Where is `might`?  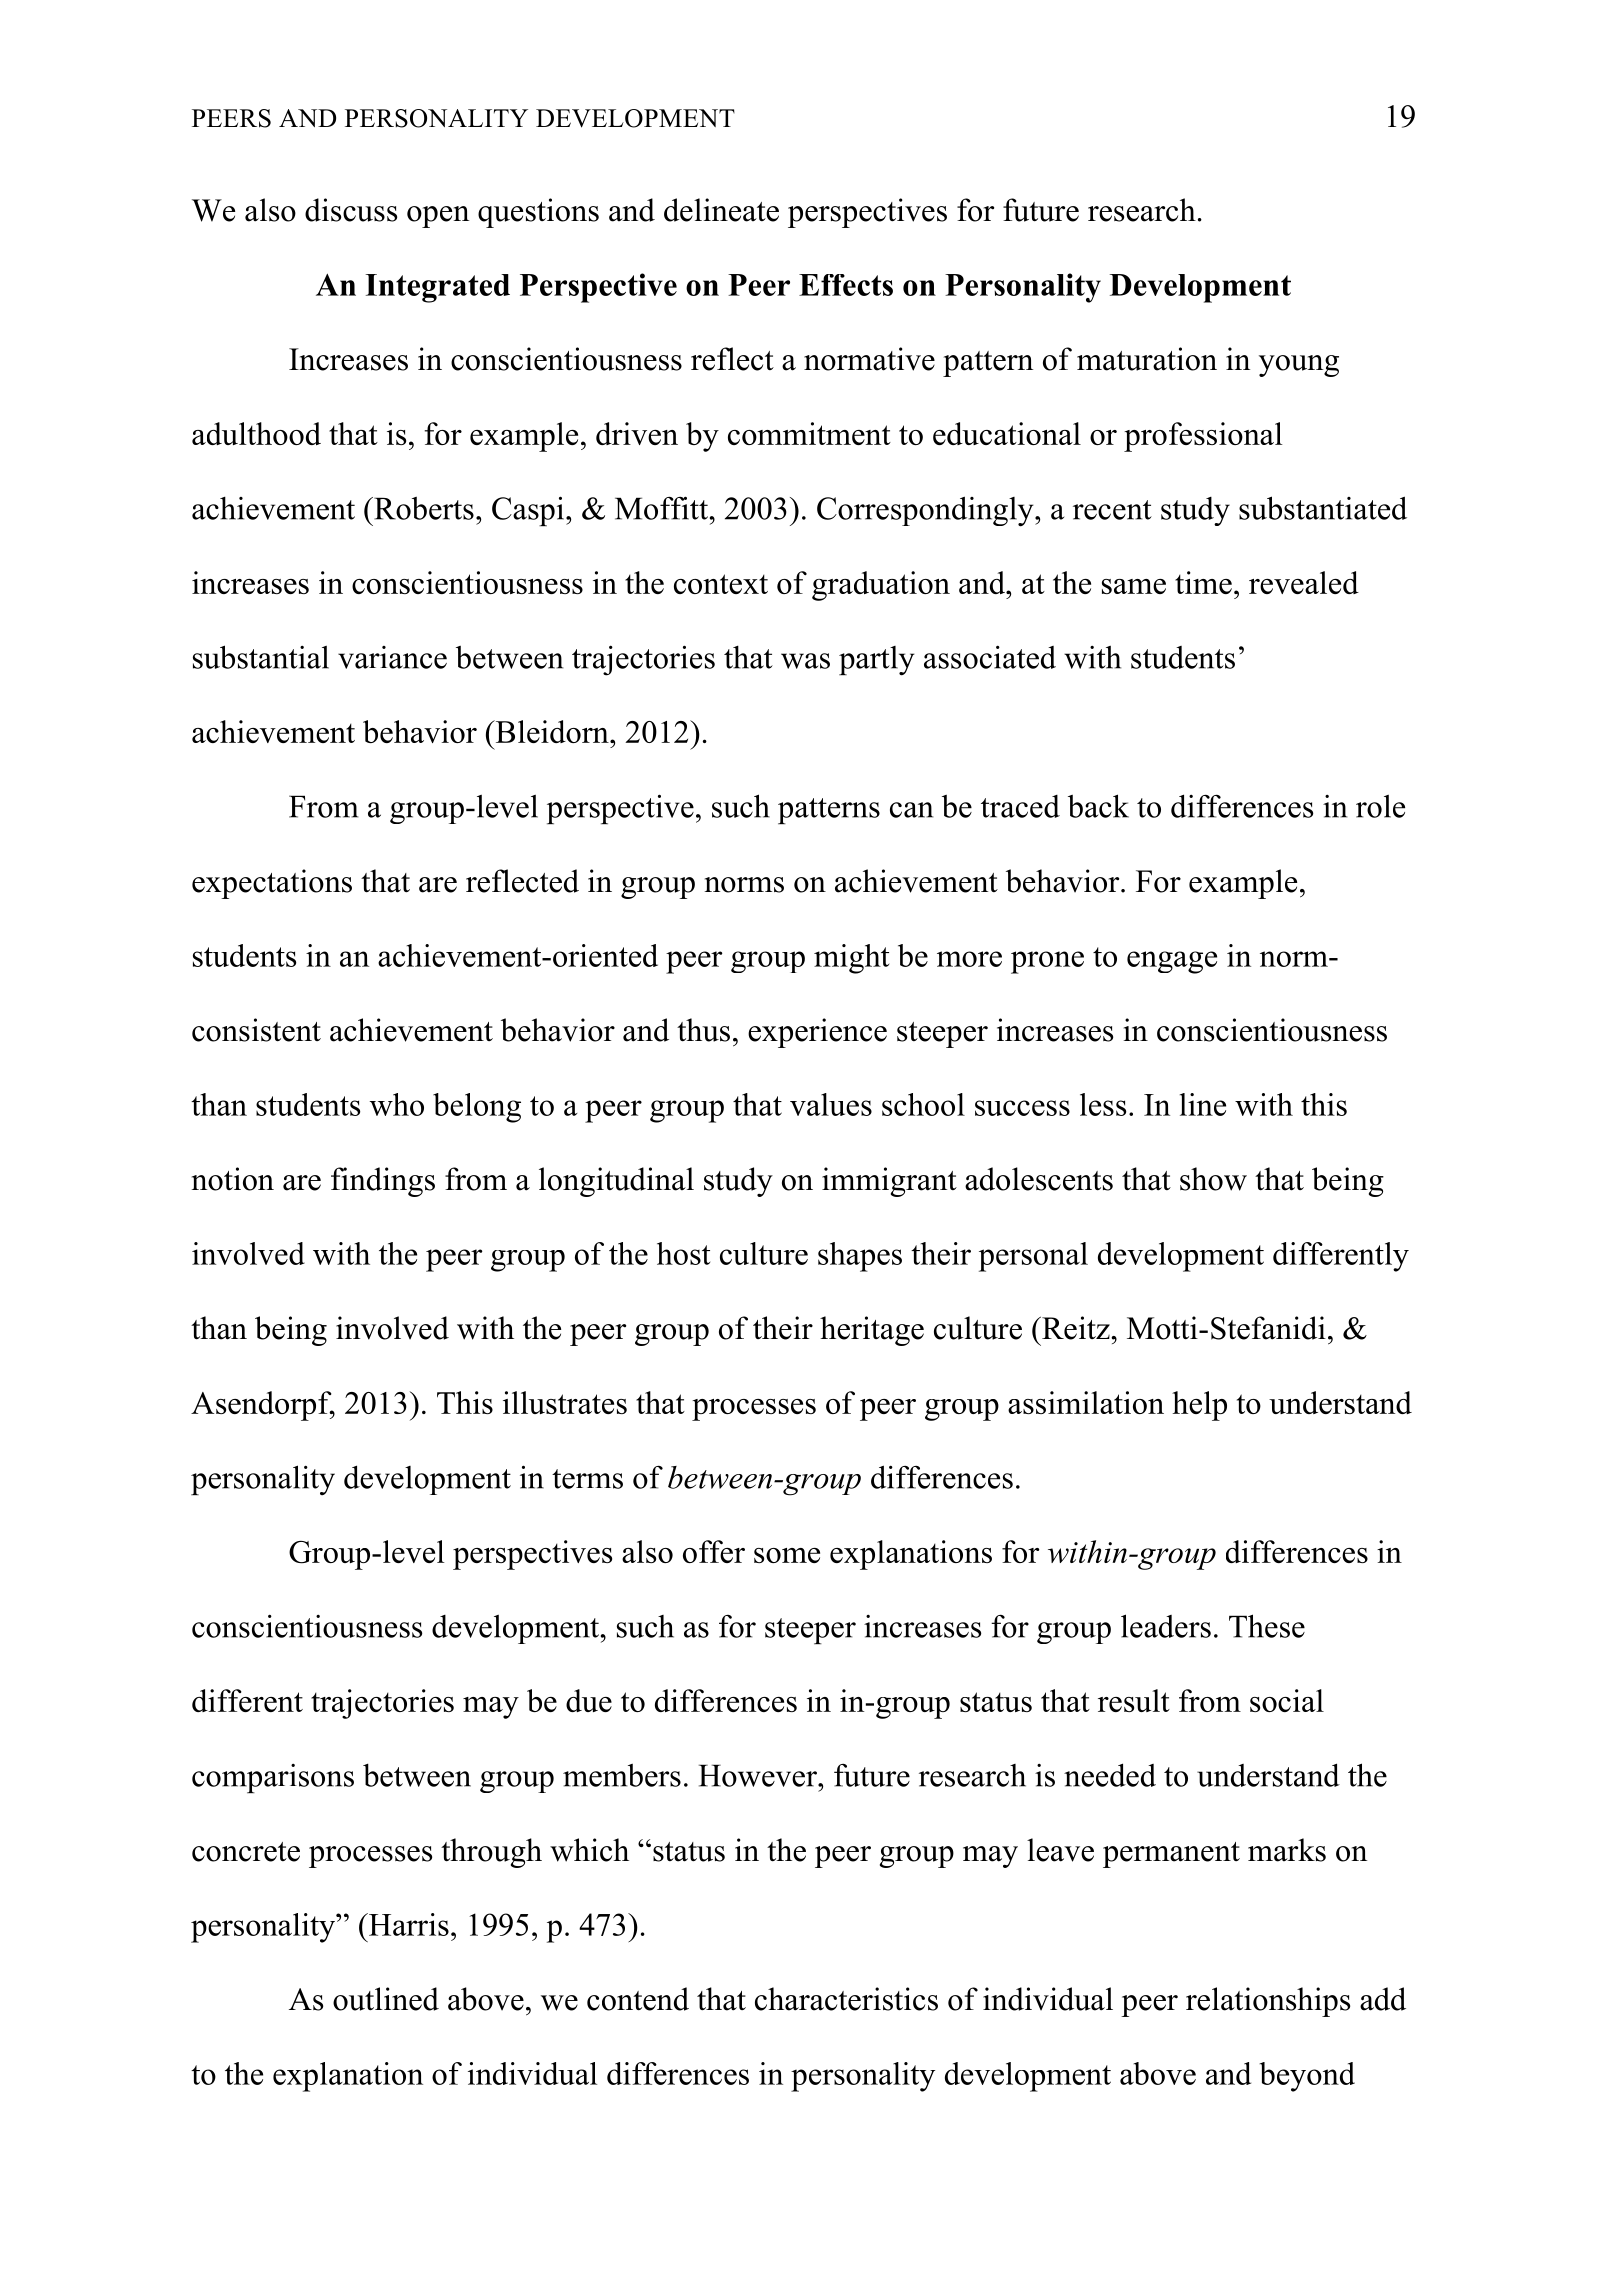 might is located at coordinates (851, 959).
